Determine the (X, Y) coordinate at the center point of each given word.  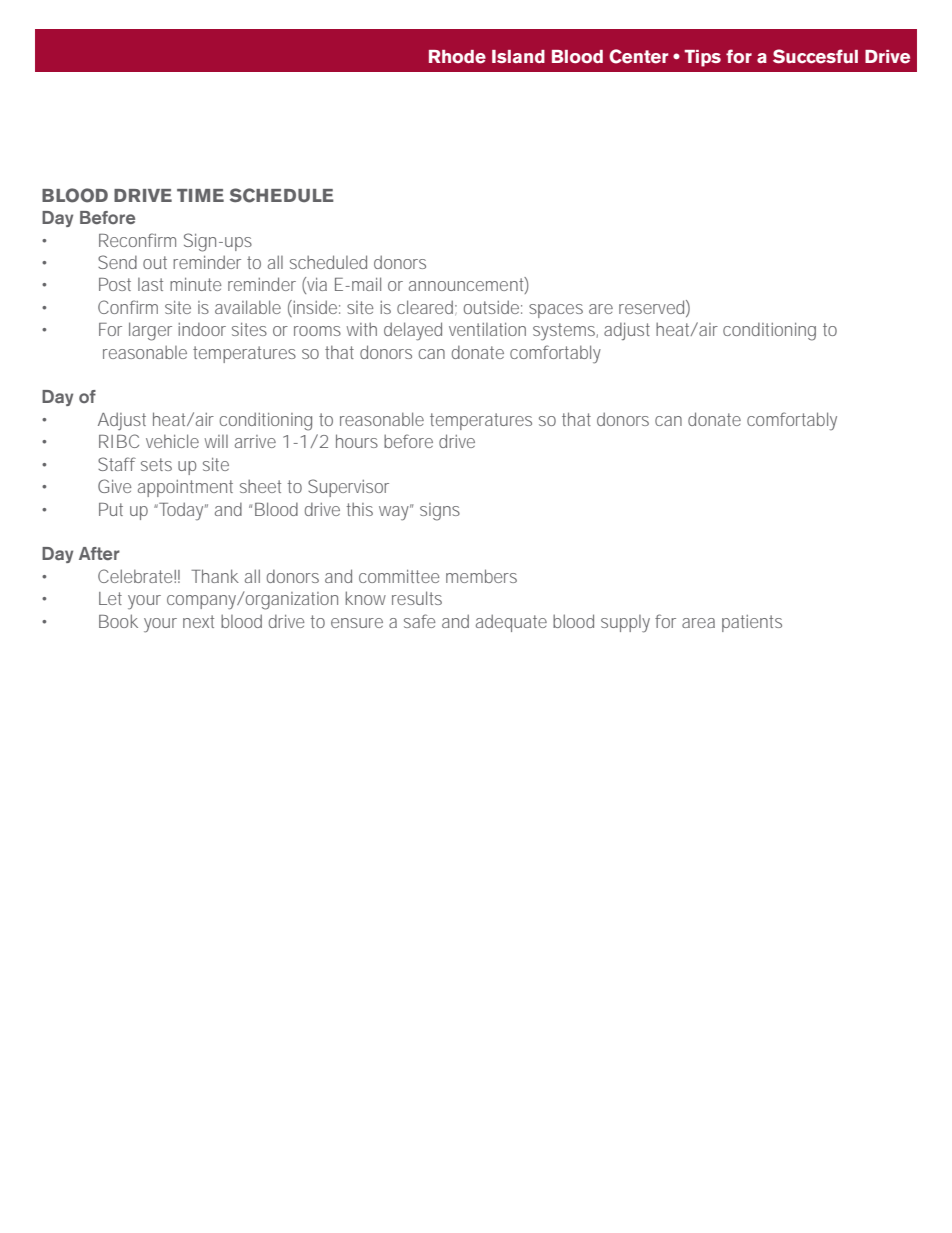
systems (565, 332)
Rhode (457, 57)
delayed (413, 331)
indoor (202, 329)
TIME (200, 195)
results (417, 598)
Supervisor (348, 488)
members (481, 576)
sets (156, 464)
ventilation (487, 329)
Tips (702, 58)
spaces (556, 311)
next (198, 621)
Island (518, 56)
